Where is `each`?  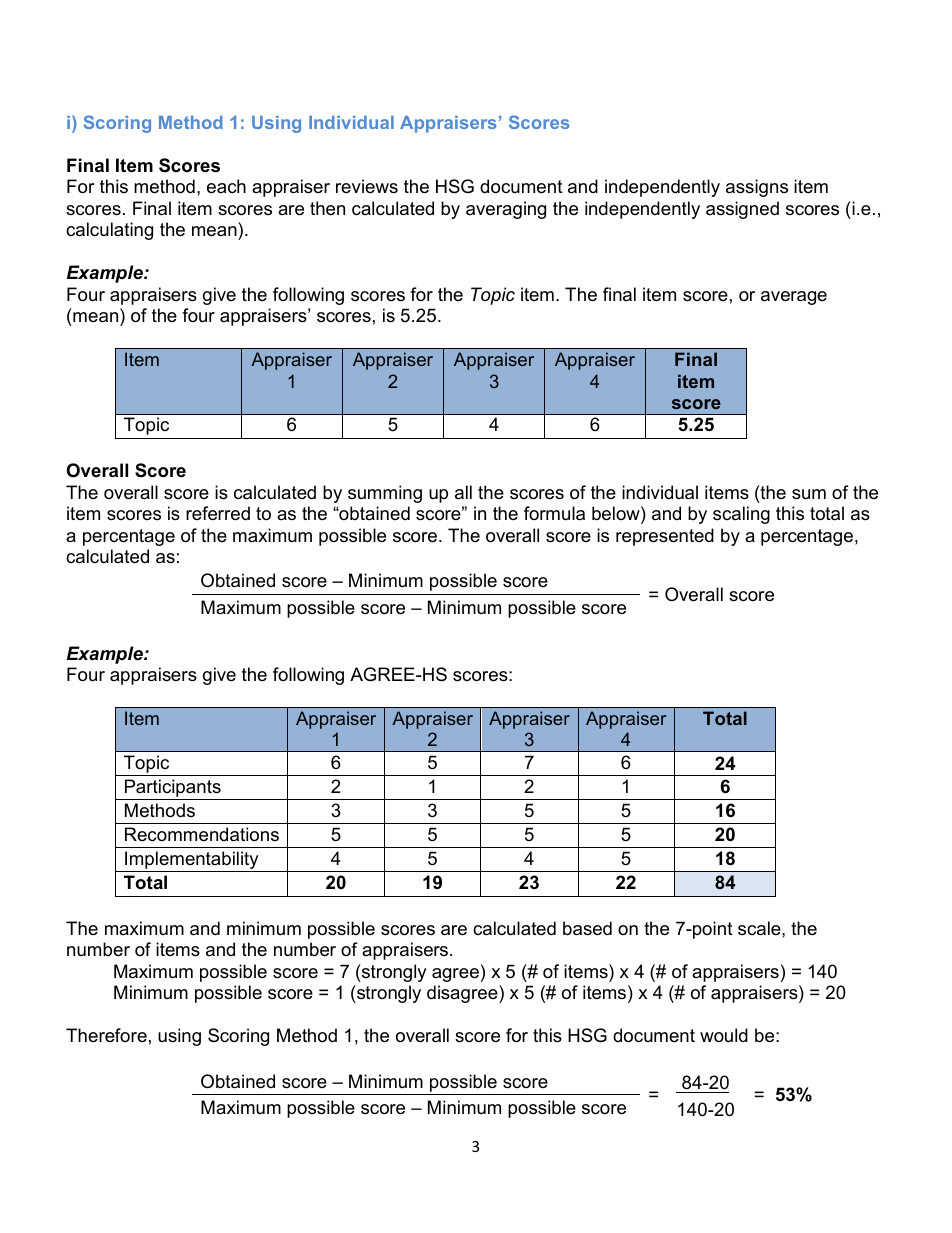
each is located at coordinates (226, 186).
